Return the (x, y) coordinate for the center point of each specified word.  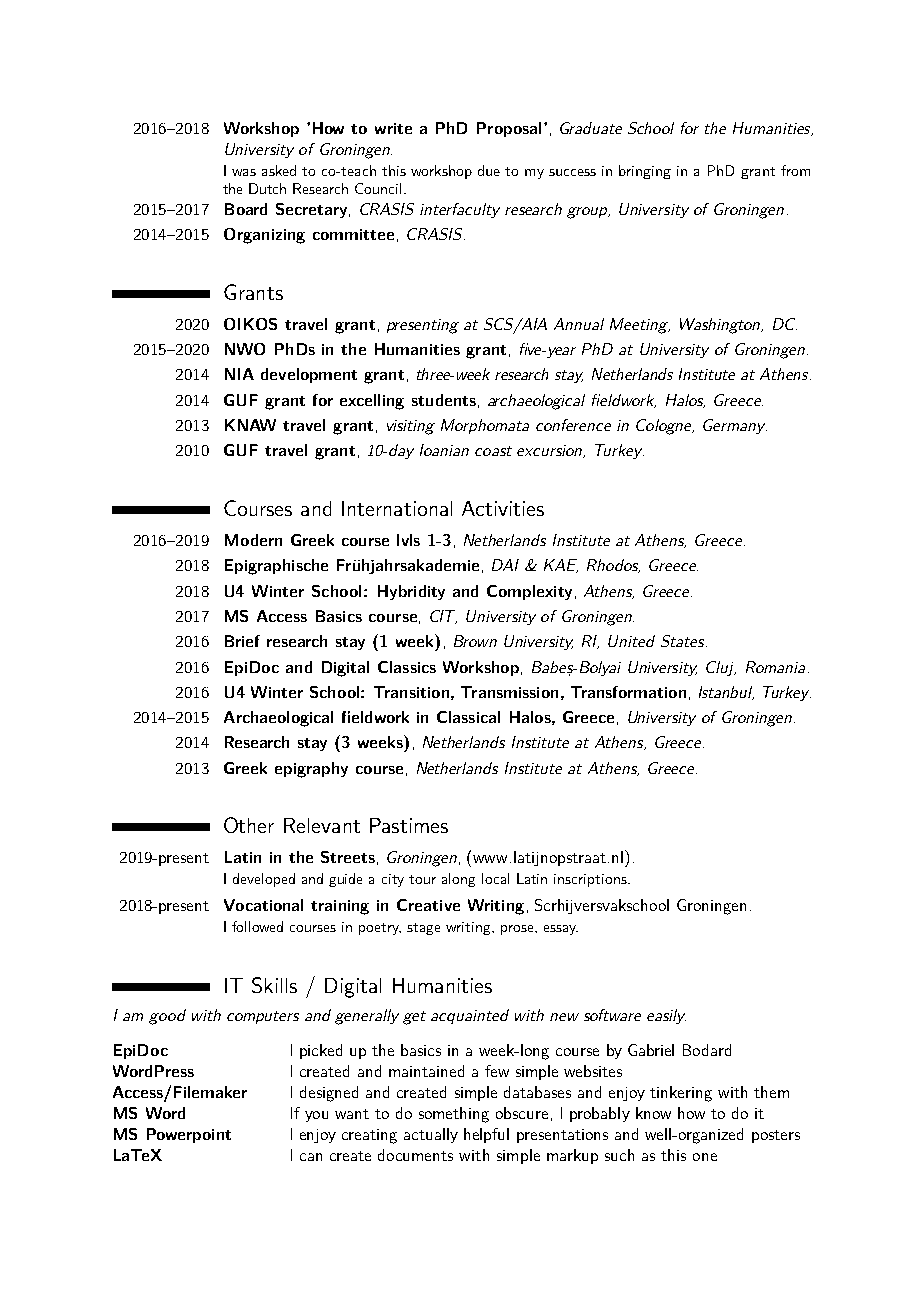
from (795, 170)
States (684, 641)
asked (279, 170)
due (489, 170)
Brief (242, 641)
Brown (475, 641)
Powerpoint (189, 1135)
